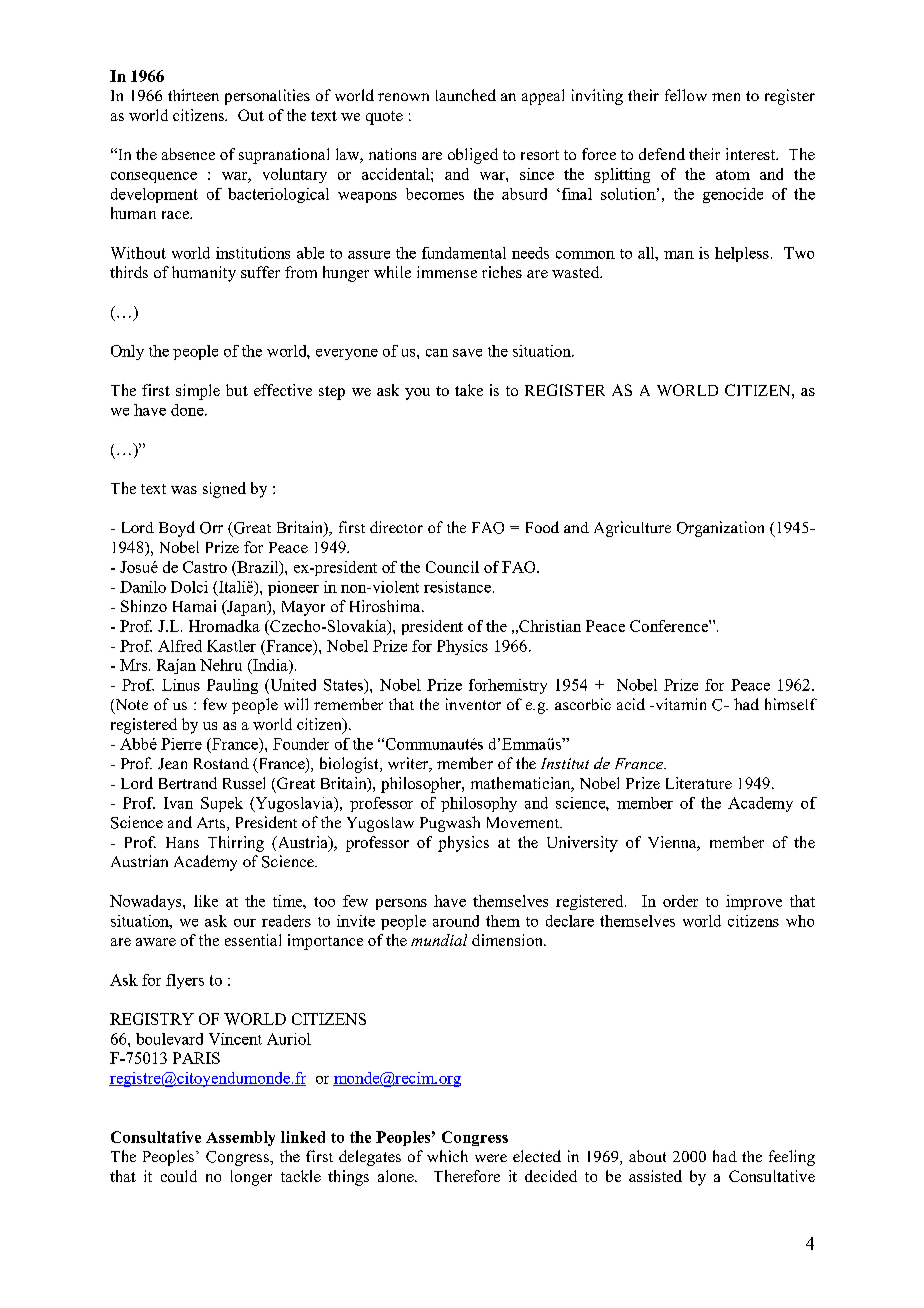 Image resolution: width=924 pixels, height=1308 pixels. Describe the element at coordinates (469, 390) in the screenshot. I see `take` at that location.
